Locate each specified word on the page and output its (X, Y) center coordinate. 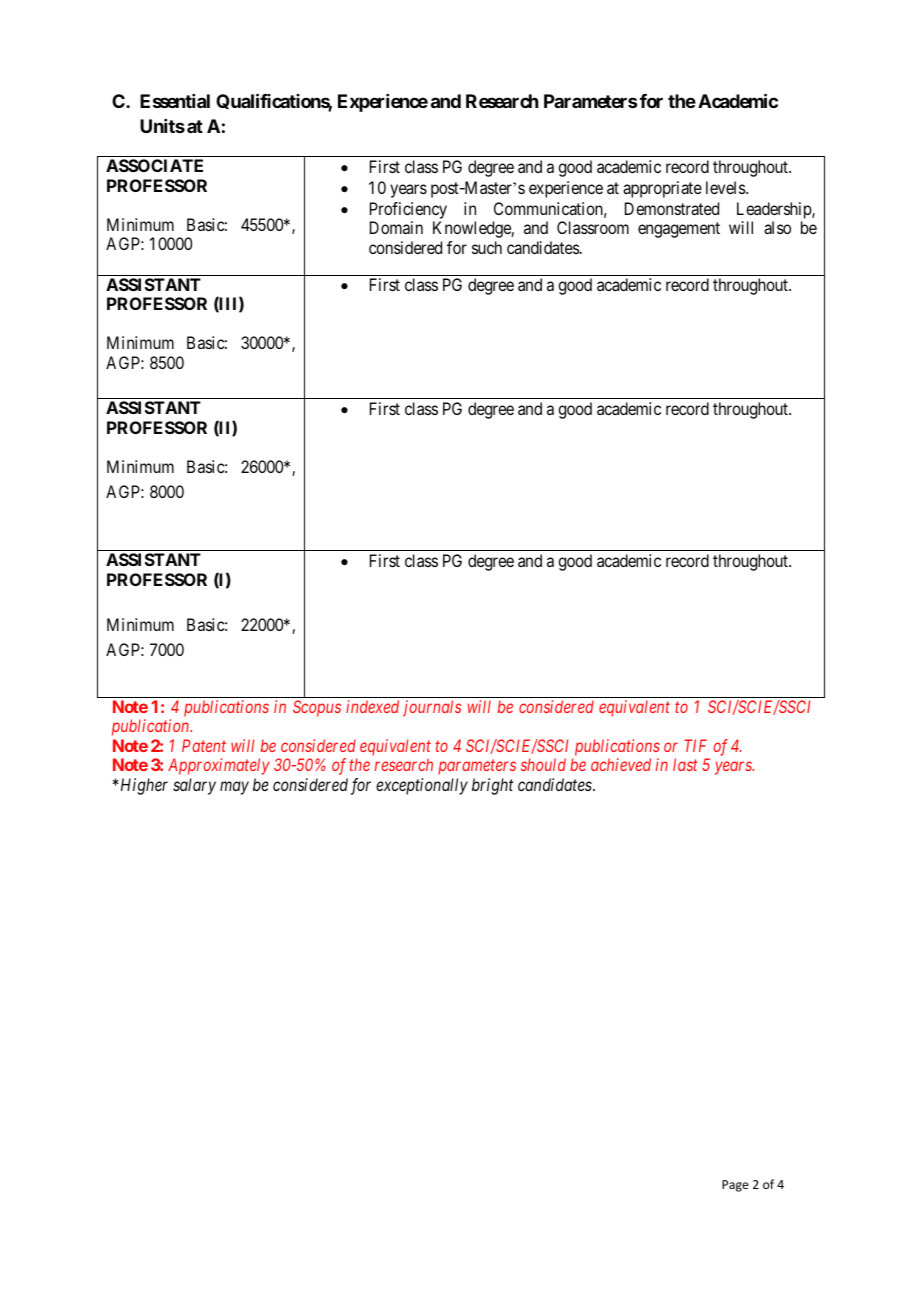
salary (194, 786)
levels (726, 187)
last (685, 764)
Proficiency (408, 210)
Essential (175, 101)
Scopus (317, 708)
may (234, 788)
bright (492, 786)
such (487, 247)
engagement (679, 230)
